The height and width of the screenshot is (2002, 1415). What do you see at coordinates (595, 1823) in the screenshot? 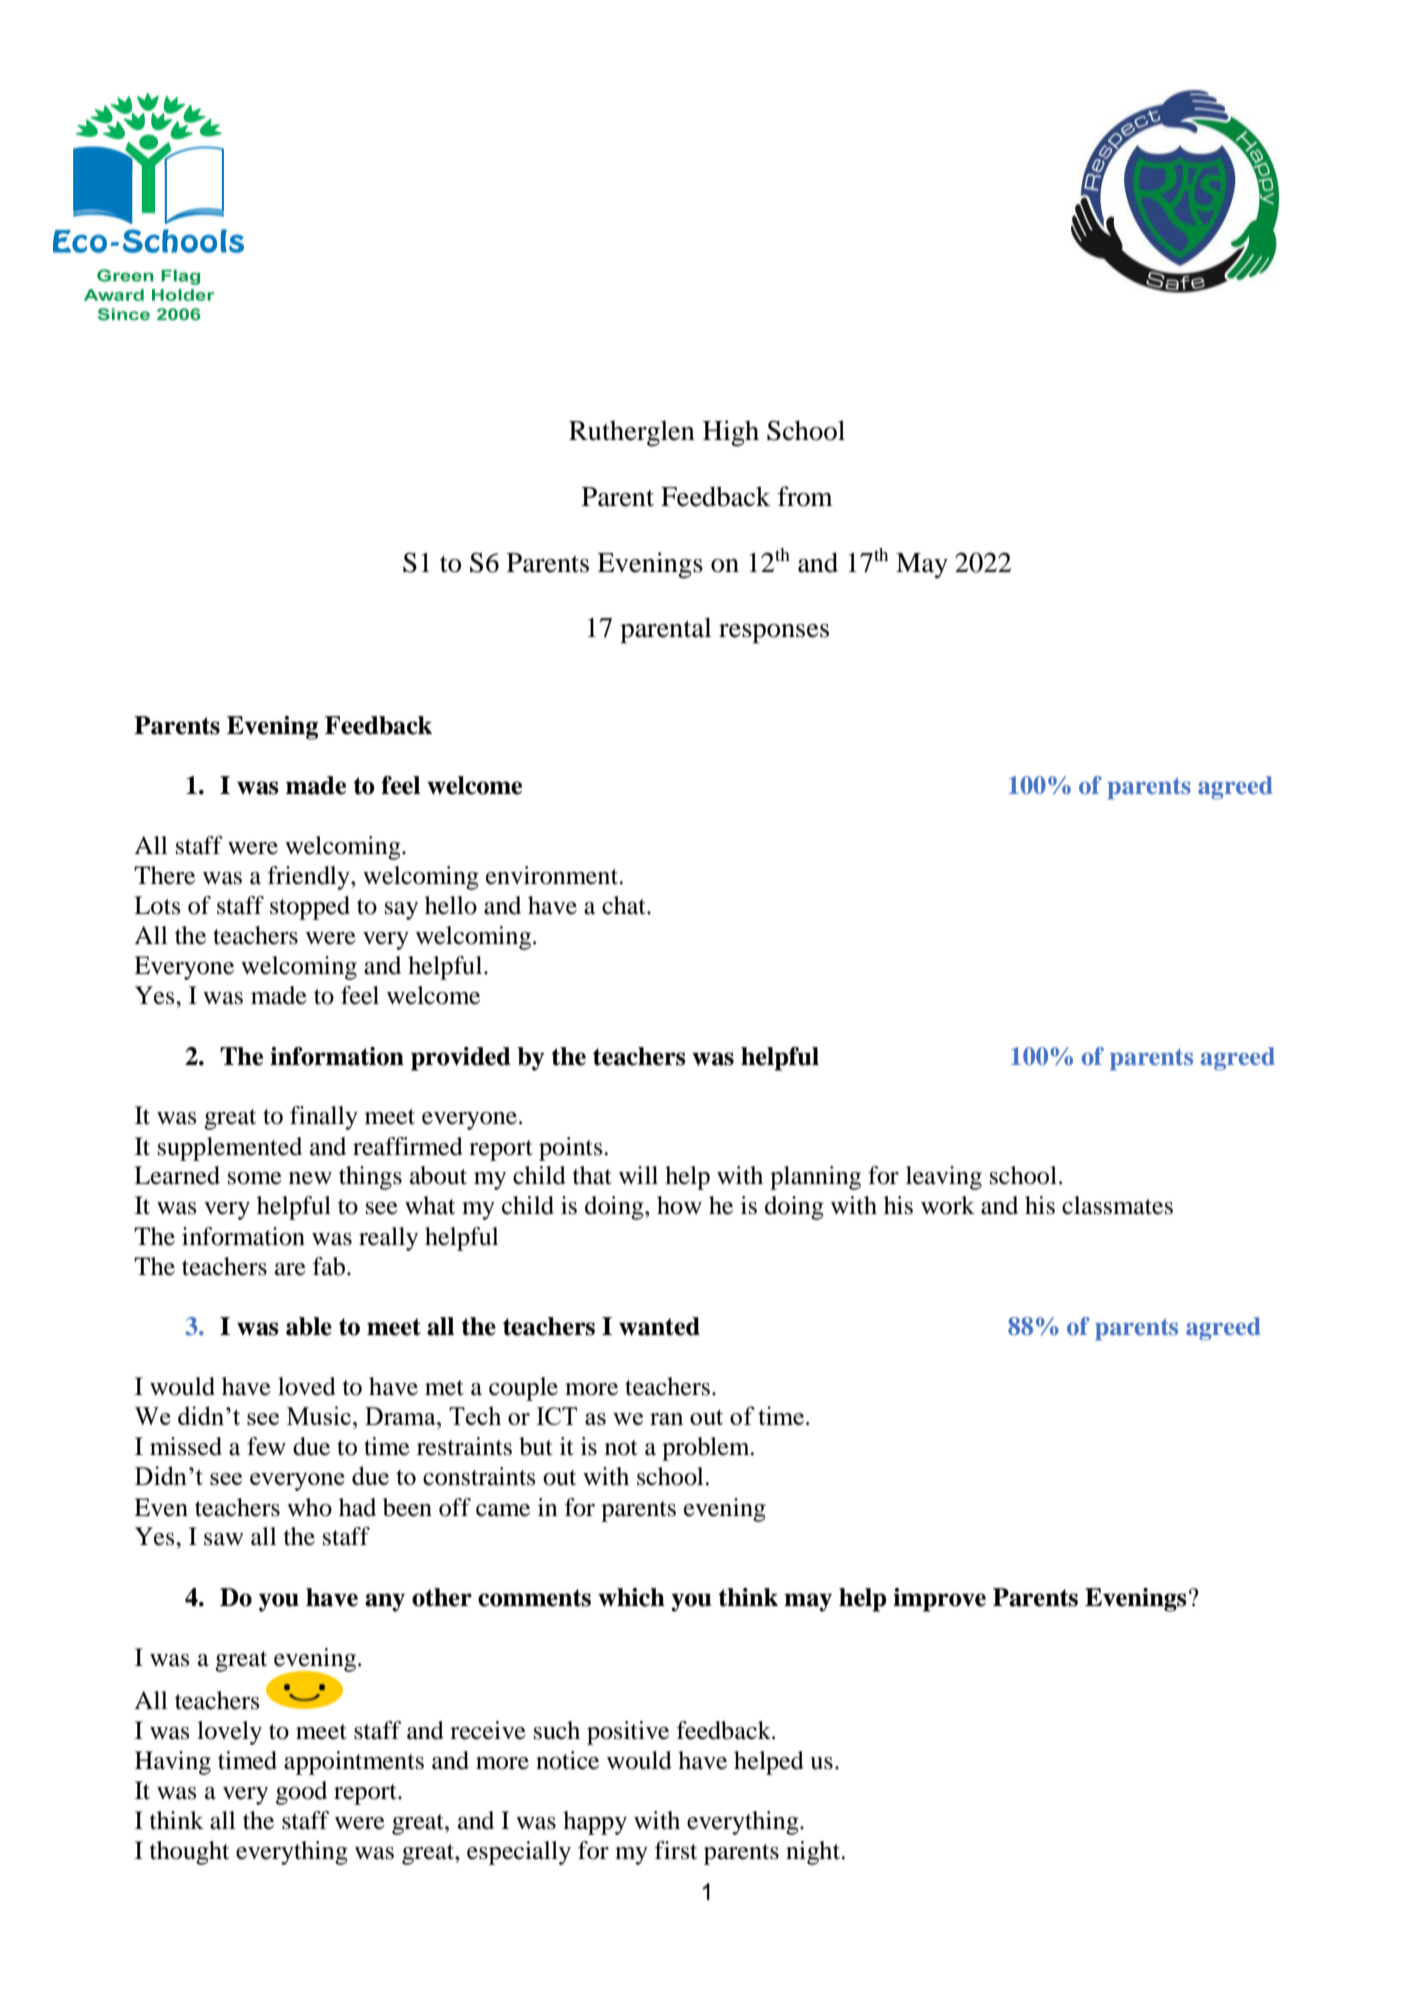
I see `happy` at bounding box center [595, 1823].
